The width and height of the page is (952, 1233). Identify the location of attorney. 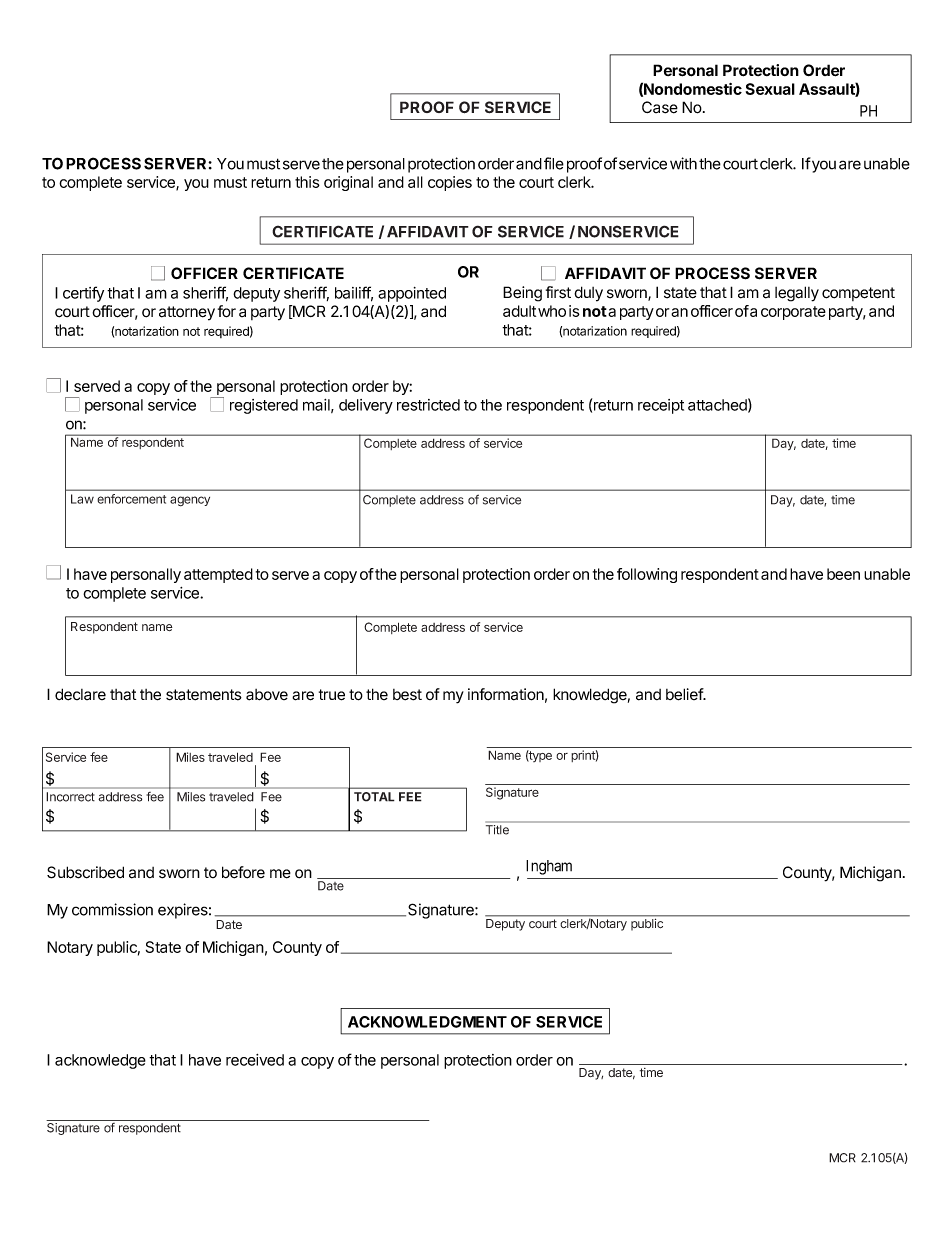
(187, 313).
